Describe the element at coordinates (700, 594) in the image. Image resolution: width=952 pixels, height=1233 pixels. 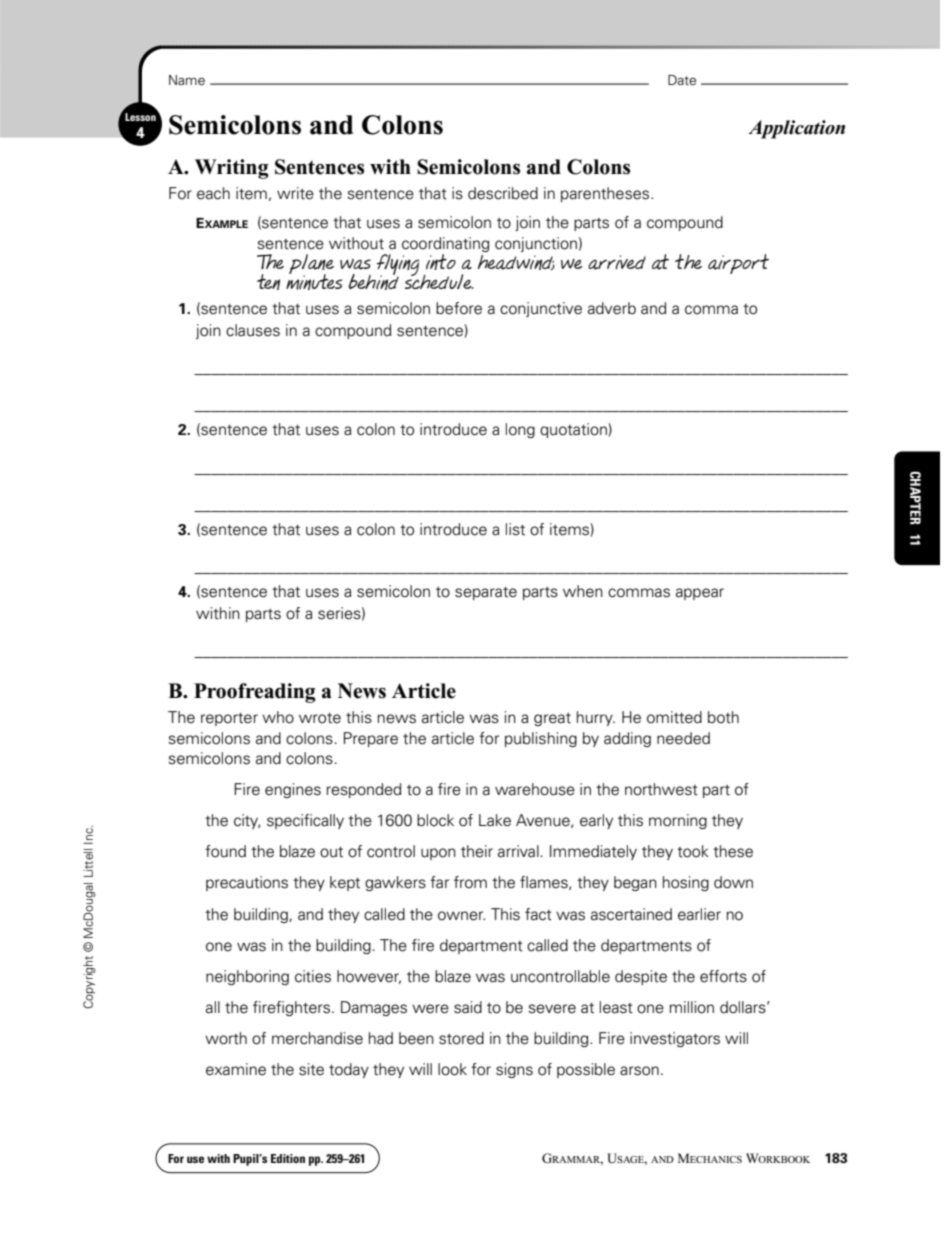
I see `appear` at that location.
